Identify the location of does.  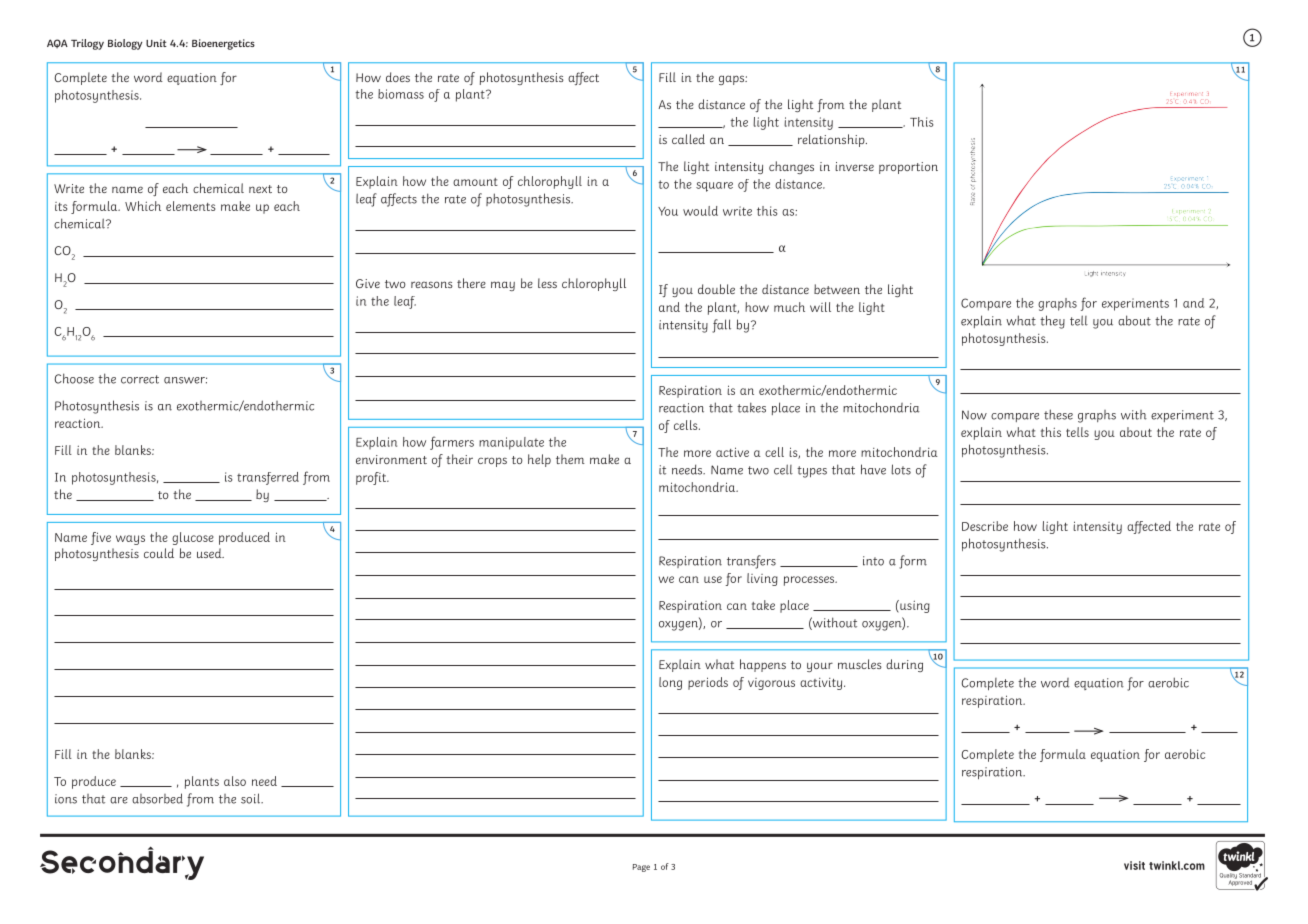
(398, 77).
